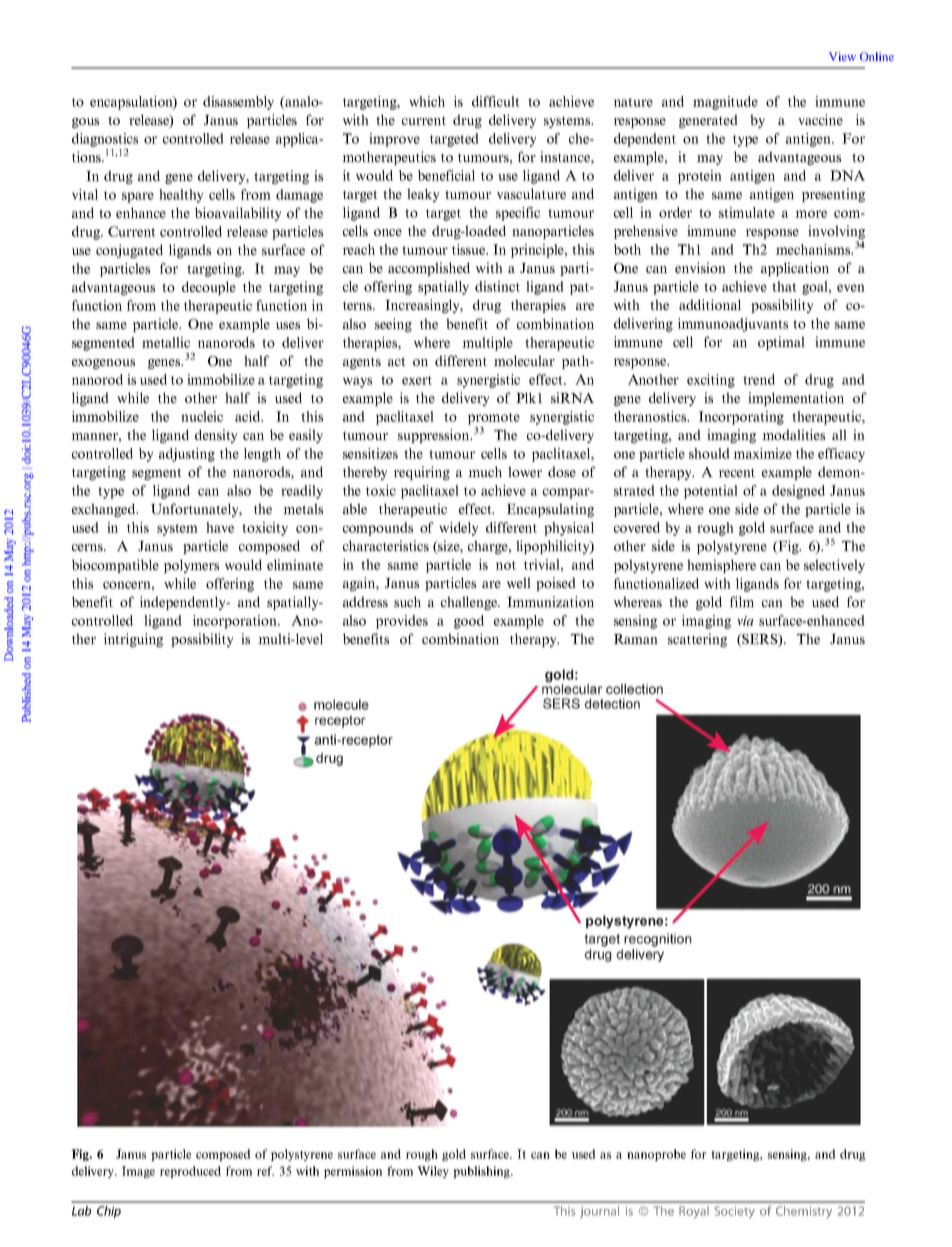 The image size is (952, 1247). What do you see at coordinates (485, 471) in the screenshot?
I see `much` at bounding box center [485, 471].
